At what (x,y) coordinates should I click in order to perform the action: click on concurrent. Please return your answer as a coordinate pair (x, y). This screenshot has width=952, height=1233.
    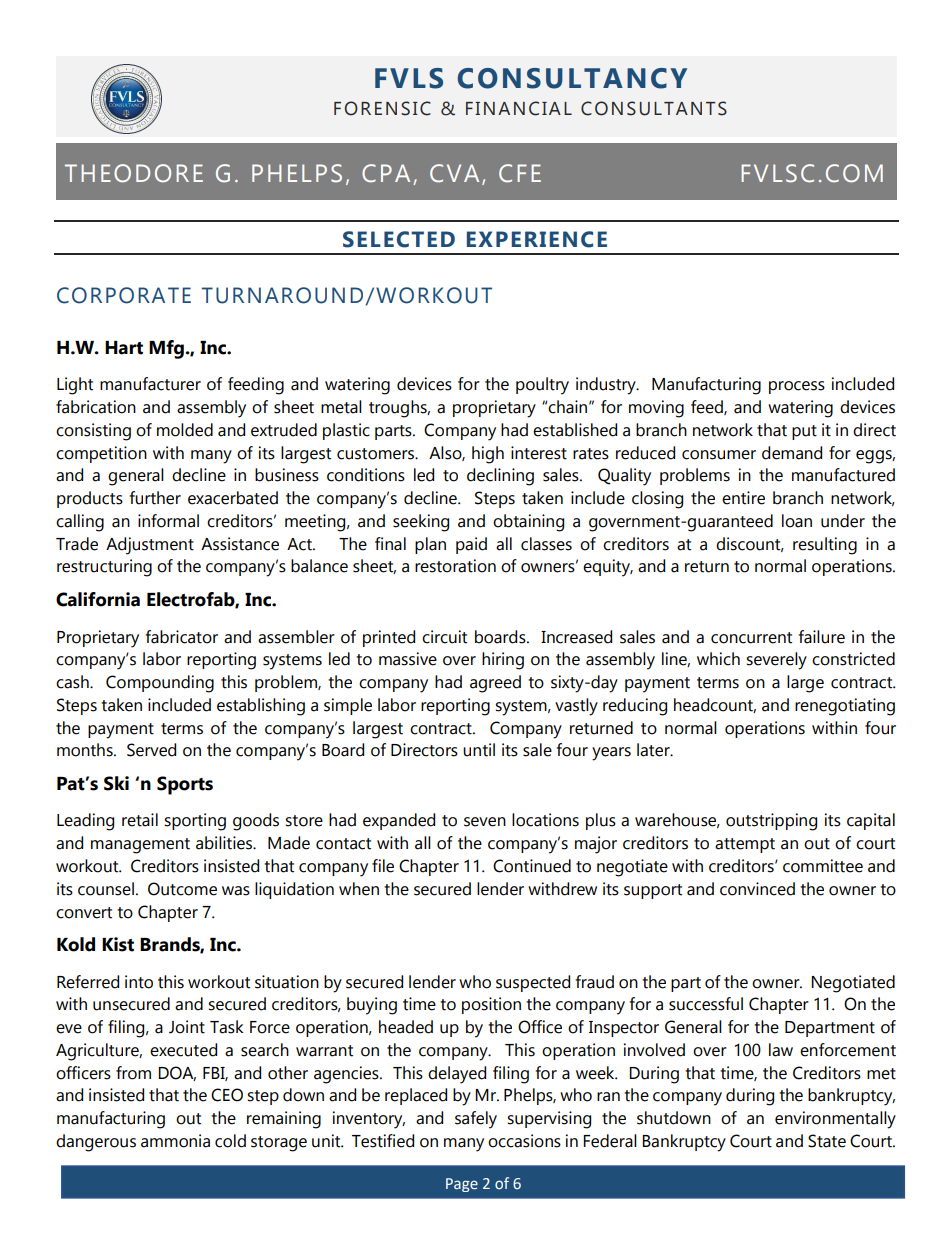
    Looking at the image, I should click on (751, 638).
